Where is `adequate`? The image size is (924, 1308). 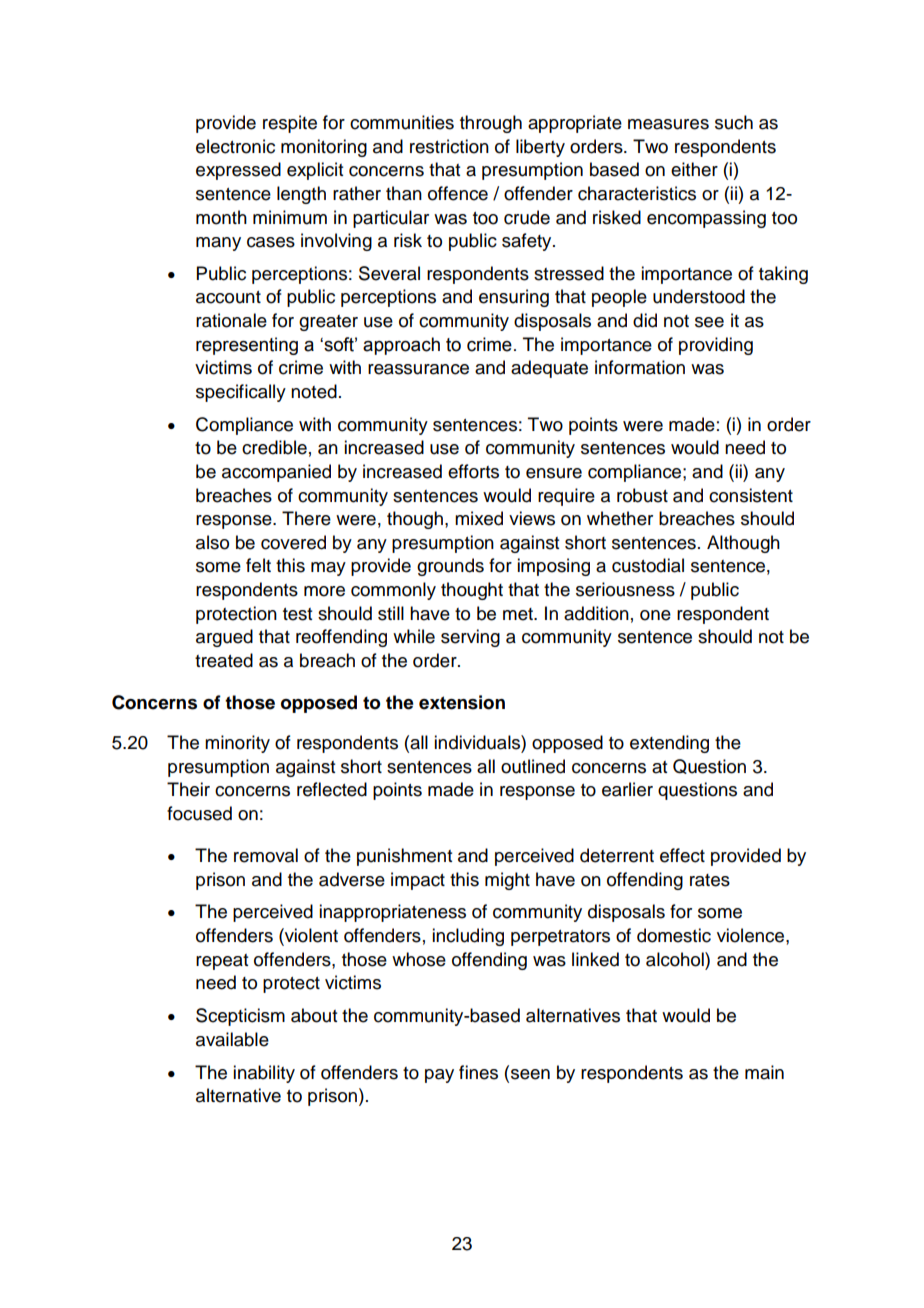
adequate is located at coordinates (549, 369).
